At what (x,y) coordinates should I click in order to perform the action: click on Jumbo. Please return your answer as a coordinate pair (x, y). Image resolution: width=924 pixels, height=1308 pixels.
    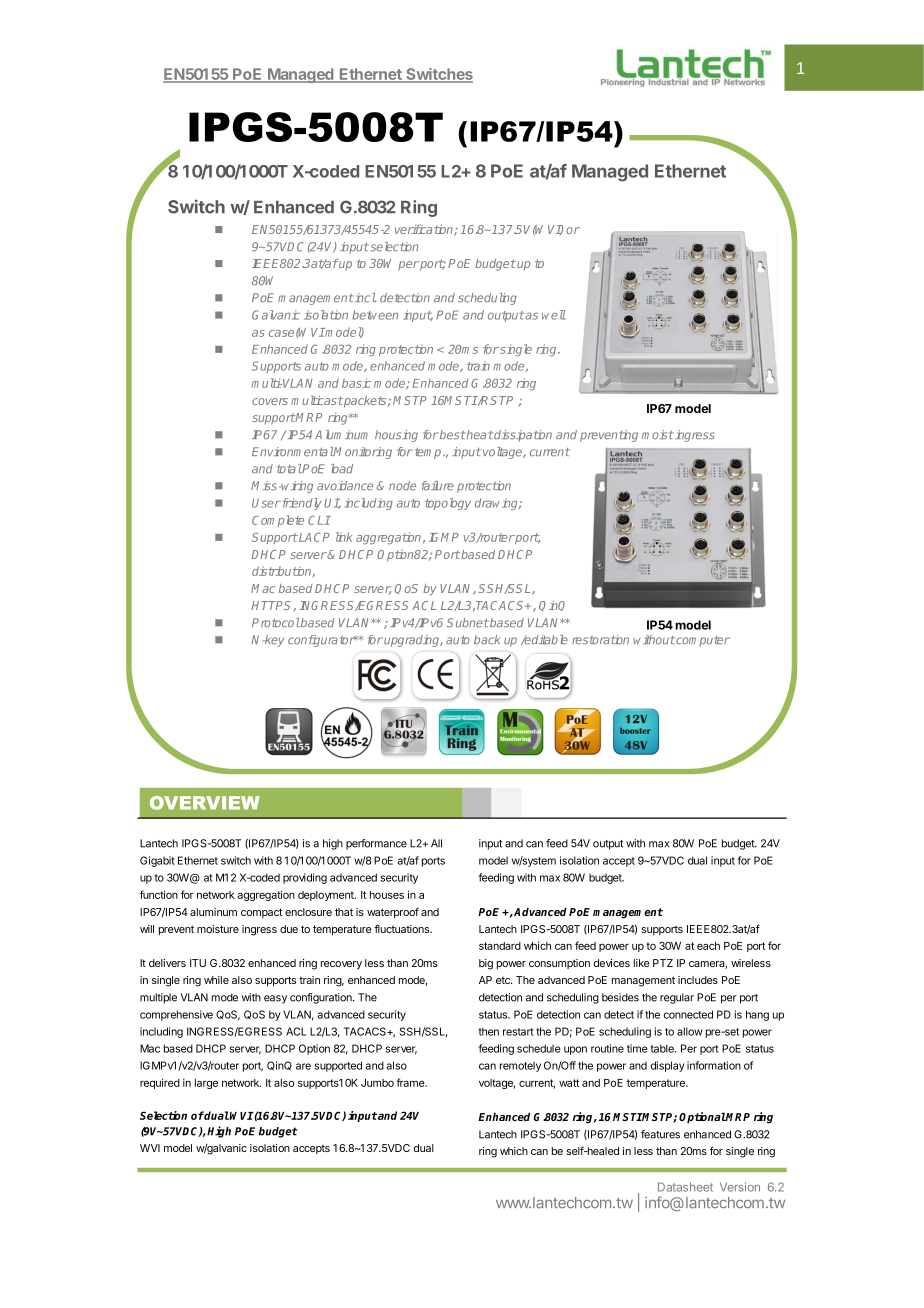
    Looking at the image, I should click on (377, 1083).
